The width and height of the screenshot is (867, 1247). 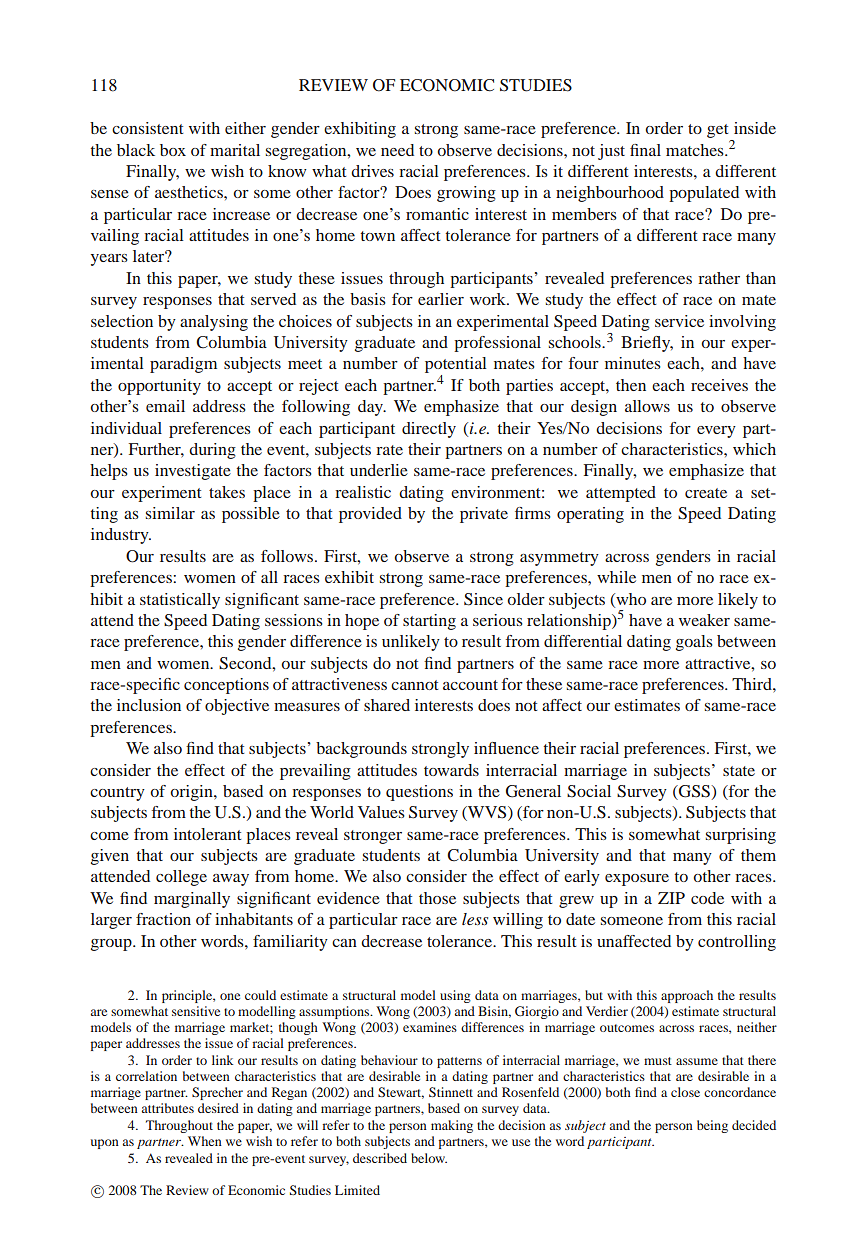 What do you see at coordinates (712, 1126) in the screenshot?
I see `being` at bounding box center [712, 1126].
